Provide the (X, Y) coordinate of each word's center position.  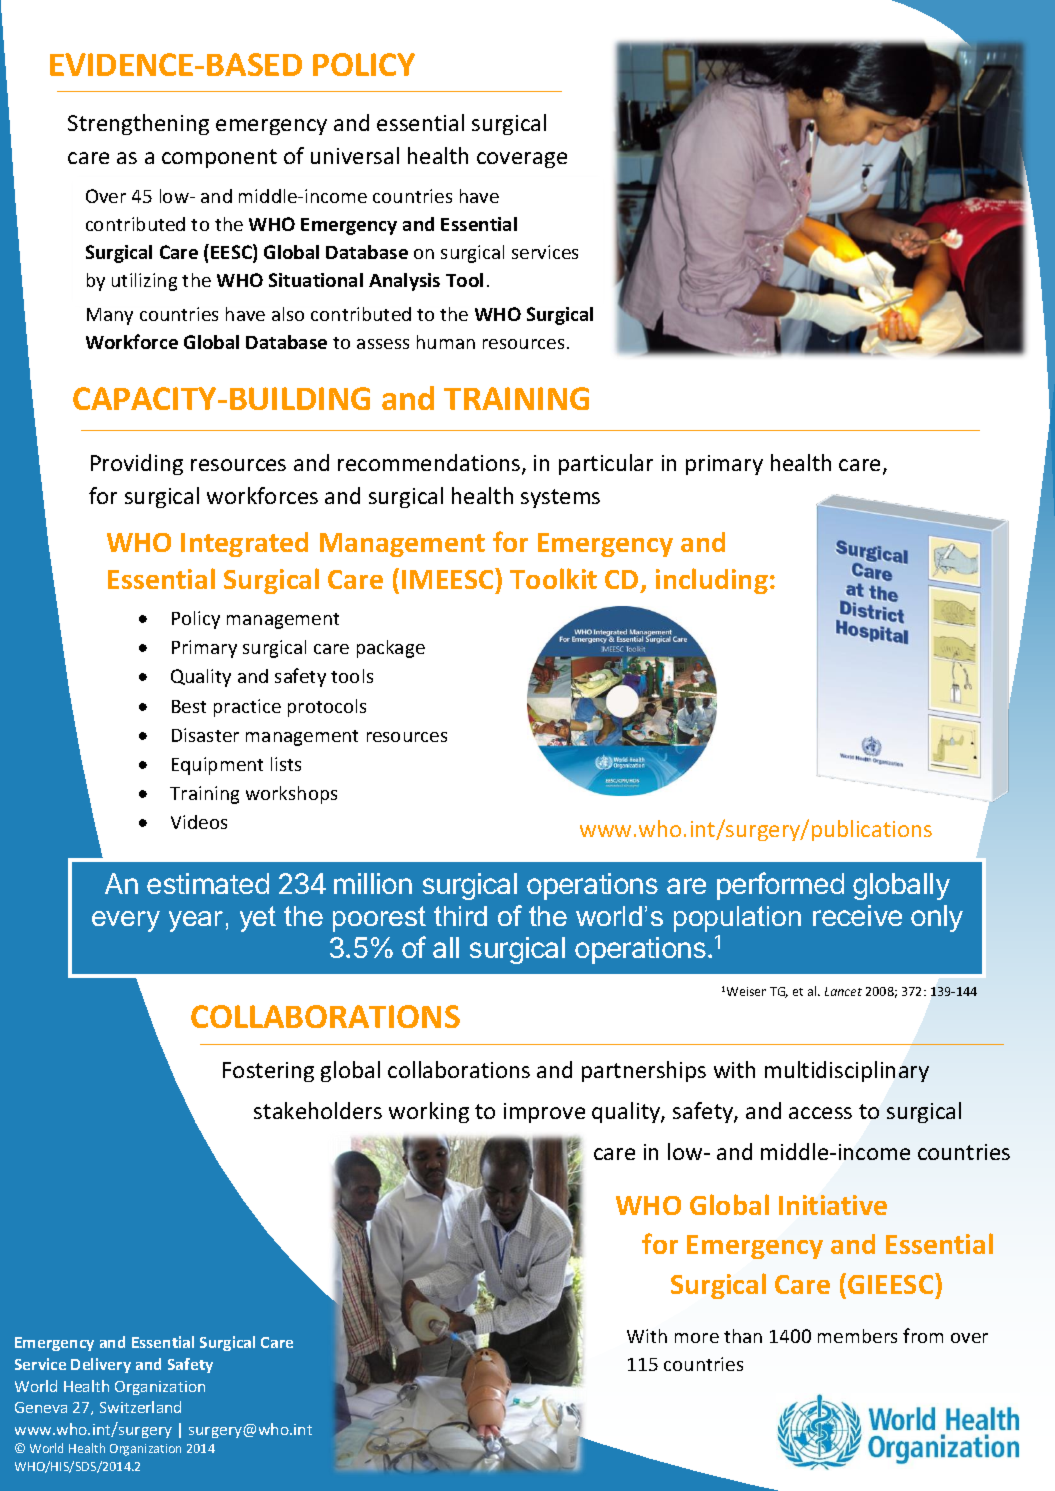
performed (780, 886)
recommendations (430, 464)
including (712, 581)
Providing (137, 464)
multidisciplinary (847, 1071)
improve (544, 1113)
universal (355, 155)
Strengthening (138, 124)
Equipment (217, 766)
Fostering (268, 1072)
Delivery (101, 1365)
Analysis (404, 282)
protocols (327, 708)
